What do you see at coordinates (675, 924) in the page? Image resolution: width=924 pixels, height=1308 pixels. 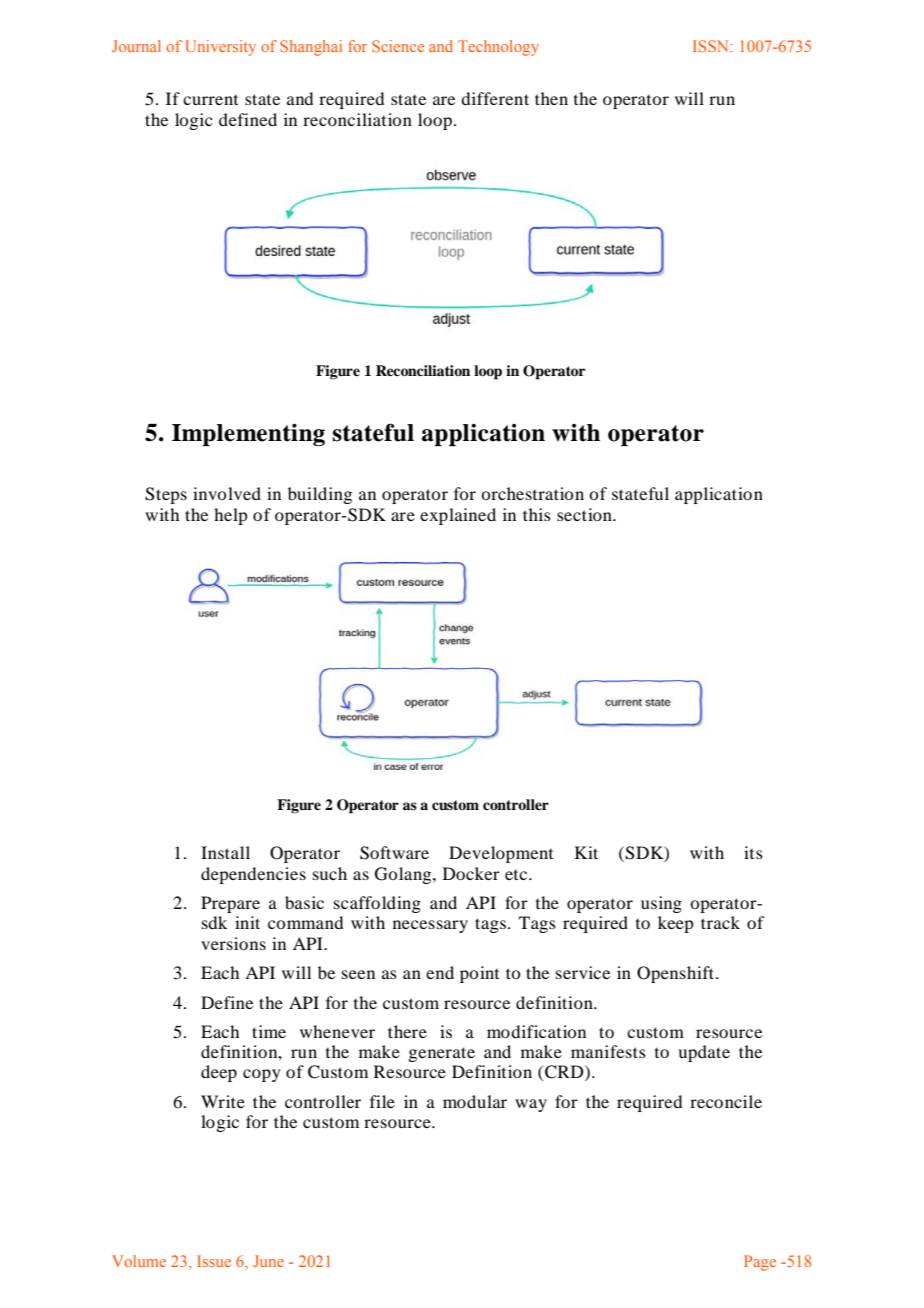 I see `keep` at bounding box center [675, 924].
